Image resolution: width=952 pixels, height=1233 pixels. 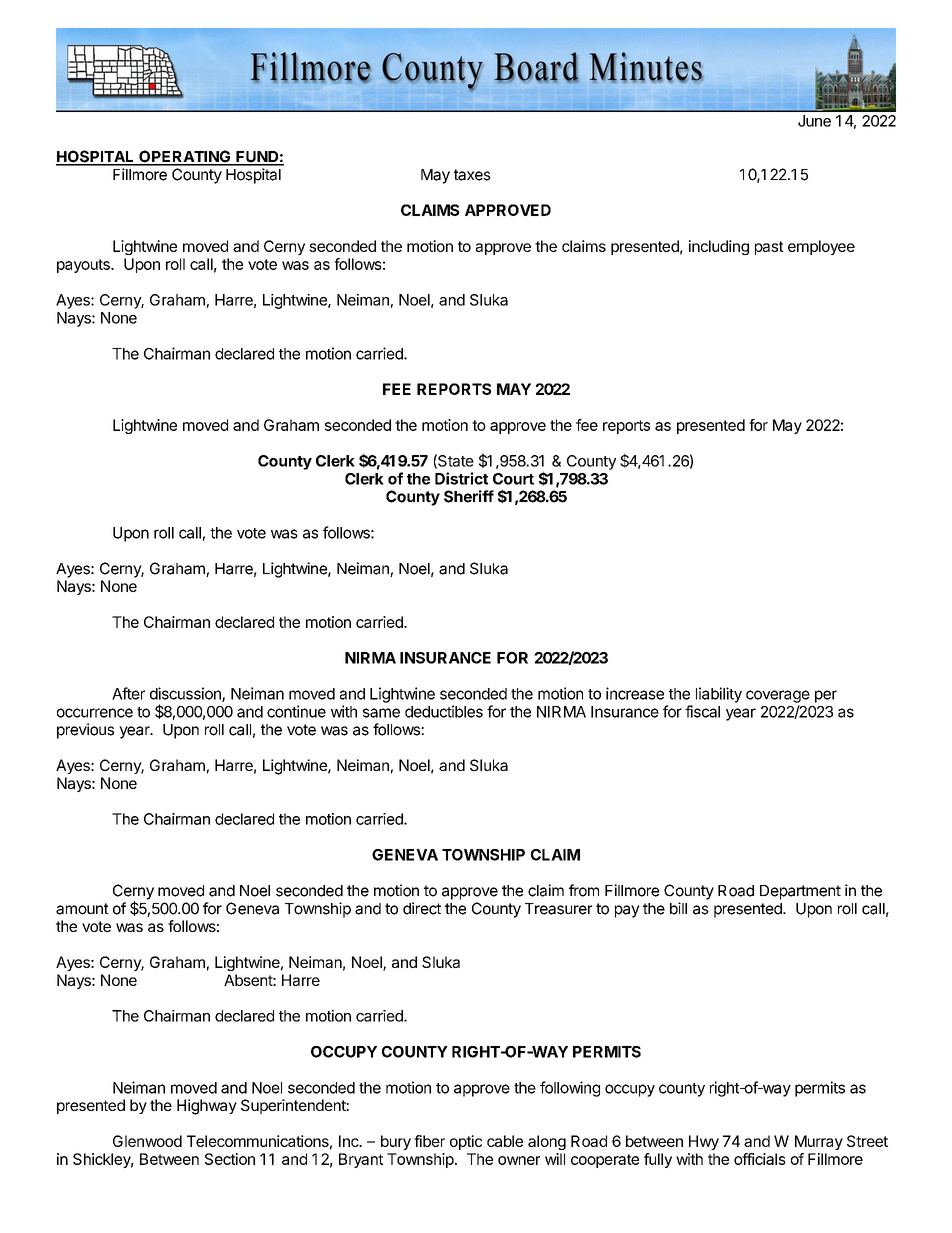 I want to click on June, so click(x=814, y=121).
